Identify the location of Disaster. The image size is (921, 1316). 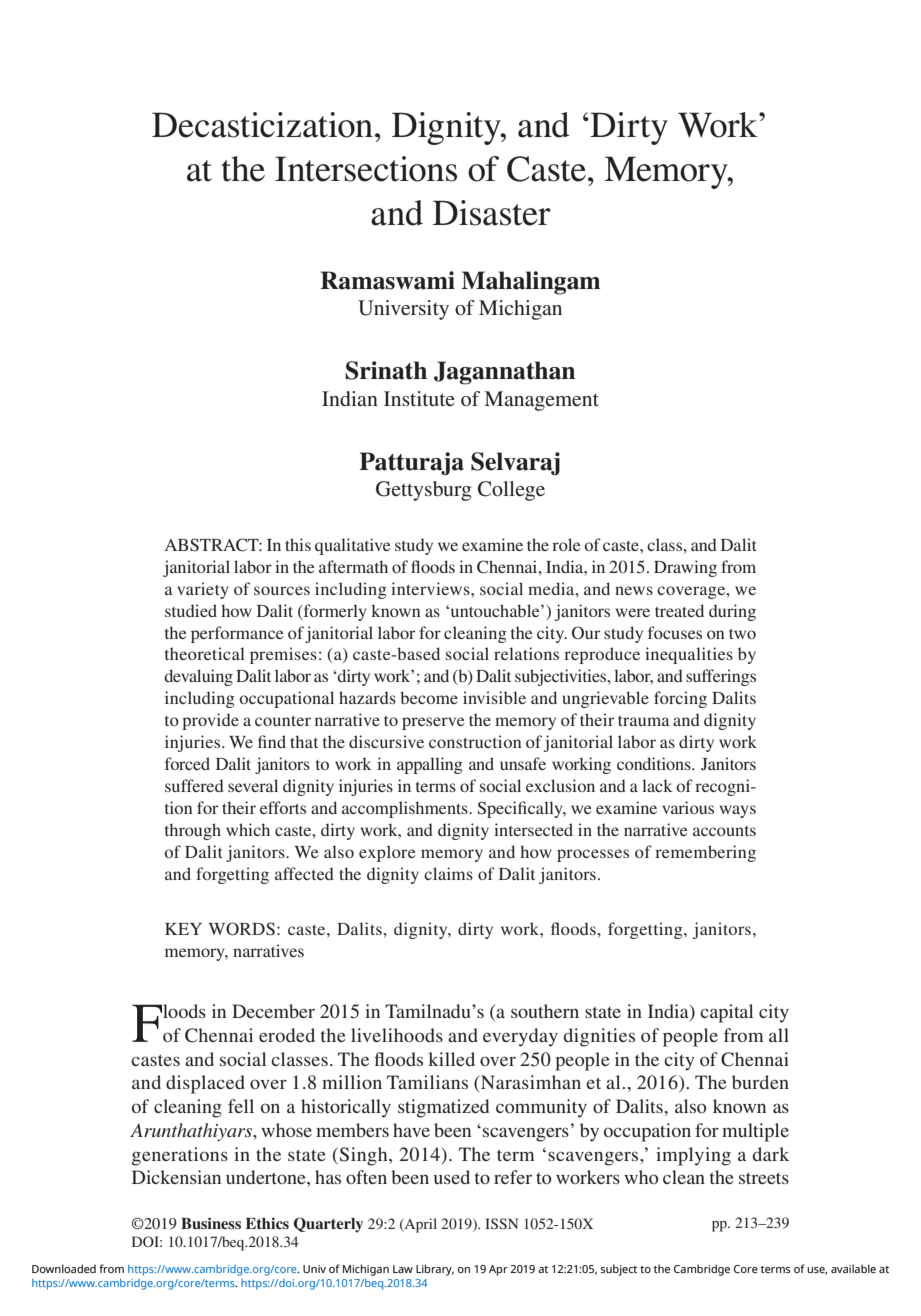
(492, 213).
